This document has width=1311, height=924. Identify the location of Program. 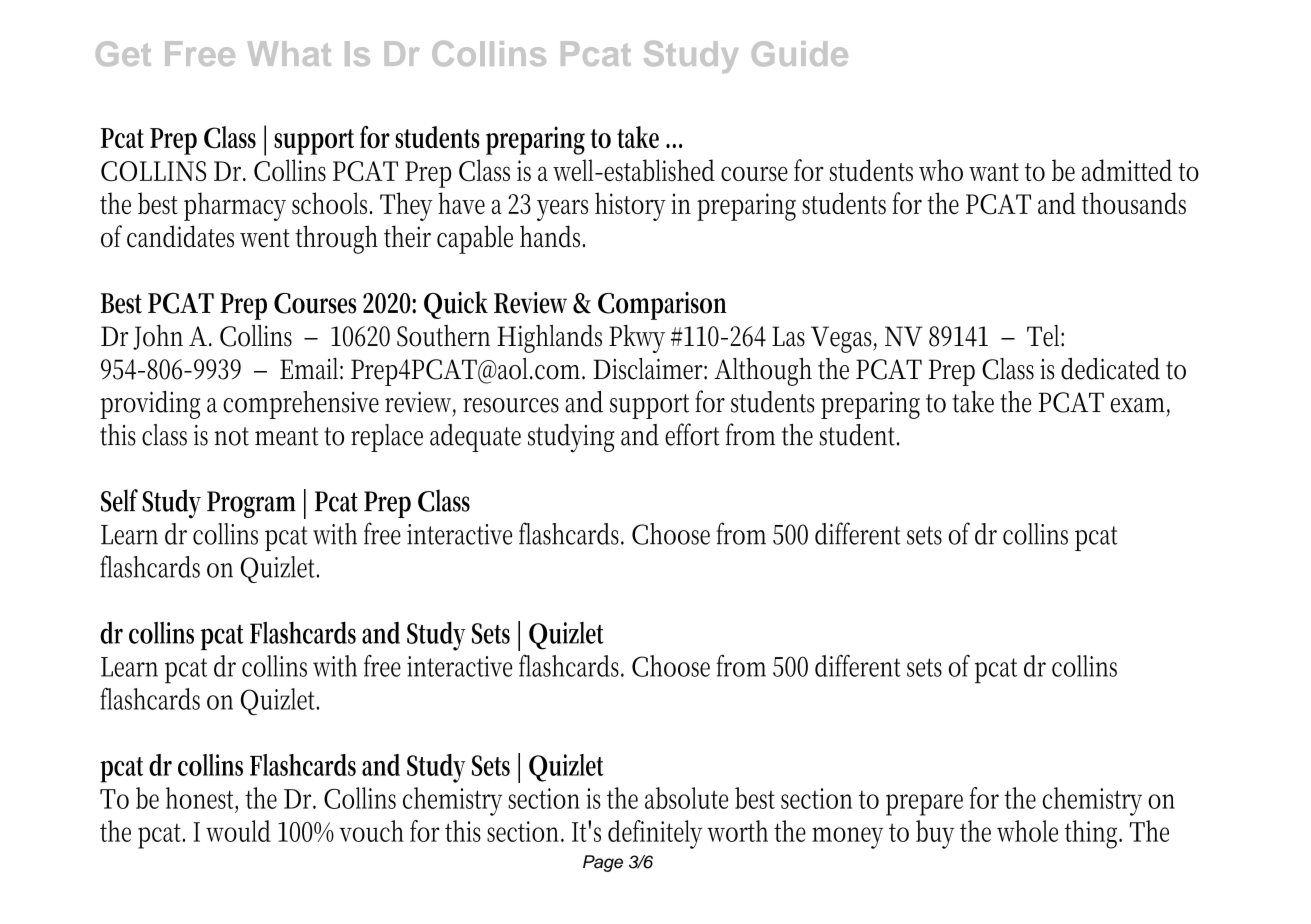
(251, 504).
